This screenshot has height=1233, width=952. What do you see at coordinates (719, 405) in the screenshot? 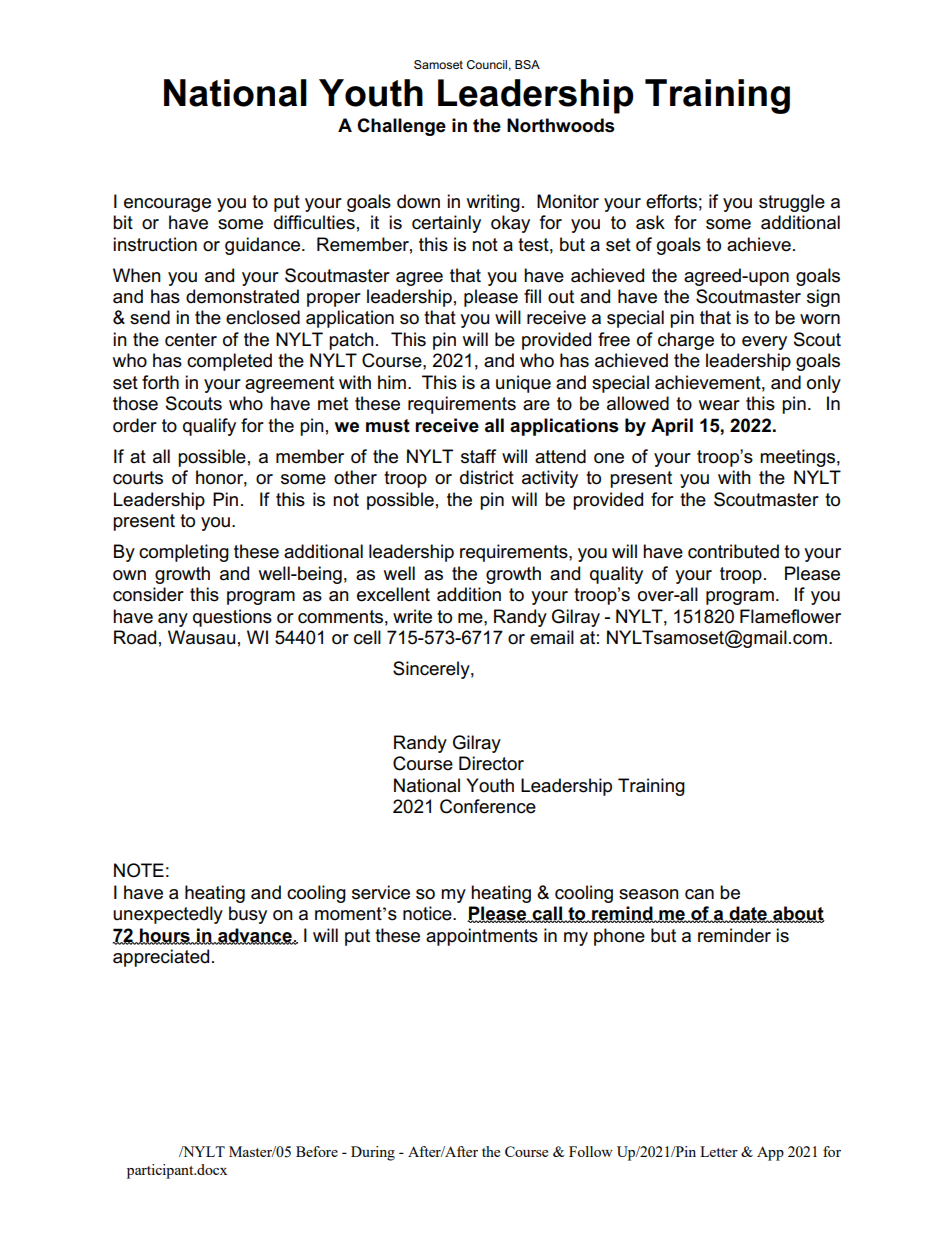
I see `wear` at bounding box center [719, 405].
